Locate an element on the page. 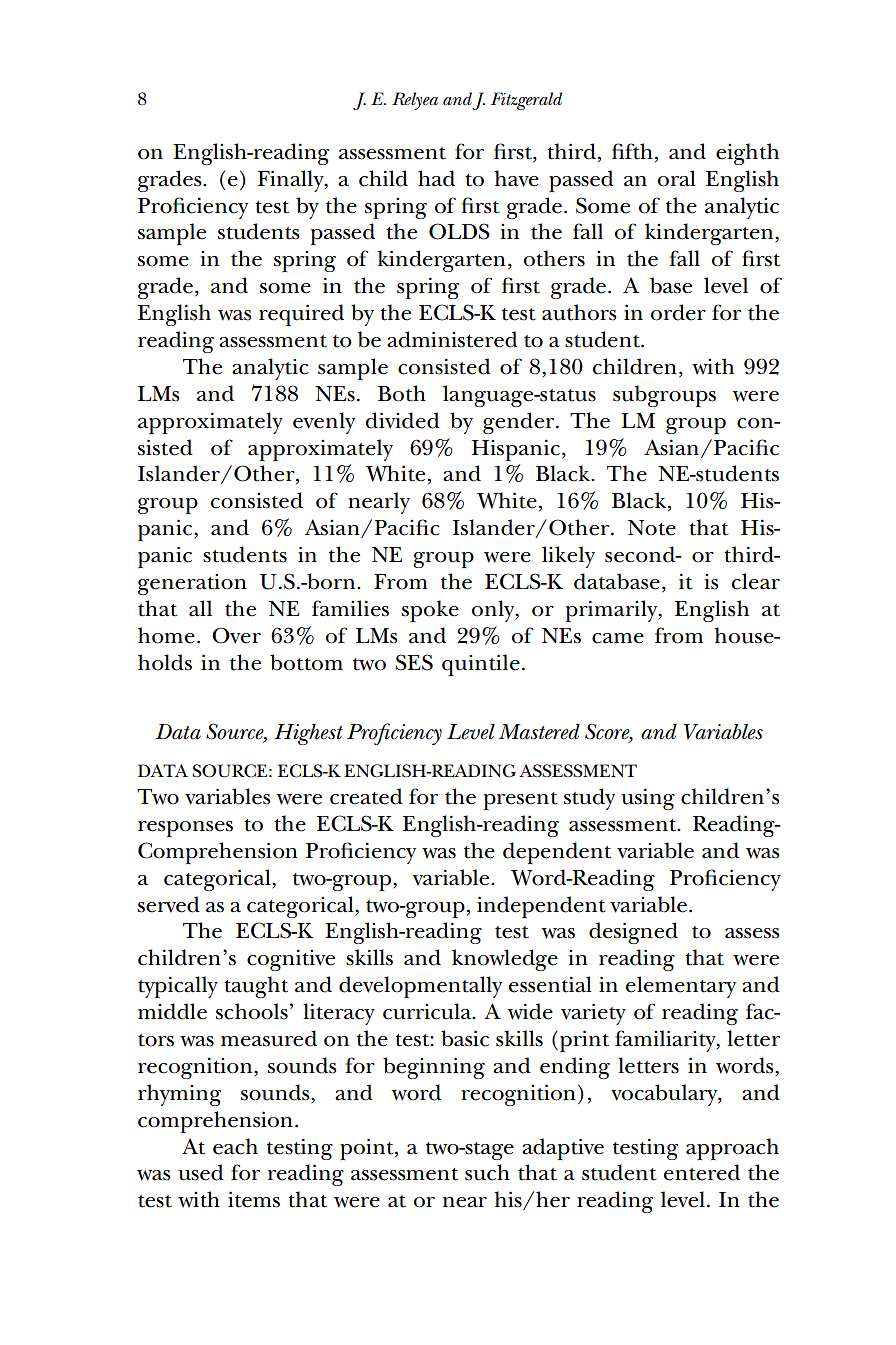 This page has height=1345, width=896. had is located at coordinates (436, 178).
